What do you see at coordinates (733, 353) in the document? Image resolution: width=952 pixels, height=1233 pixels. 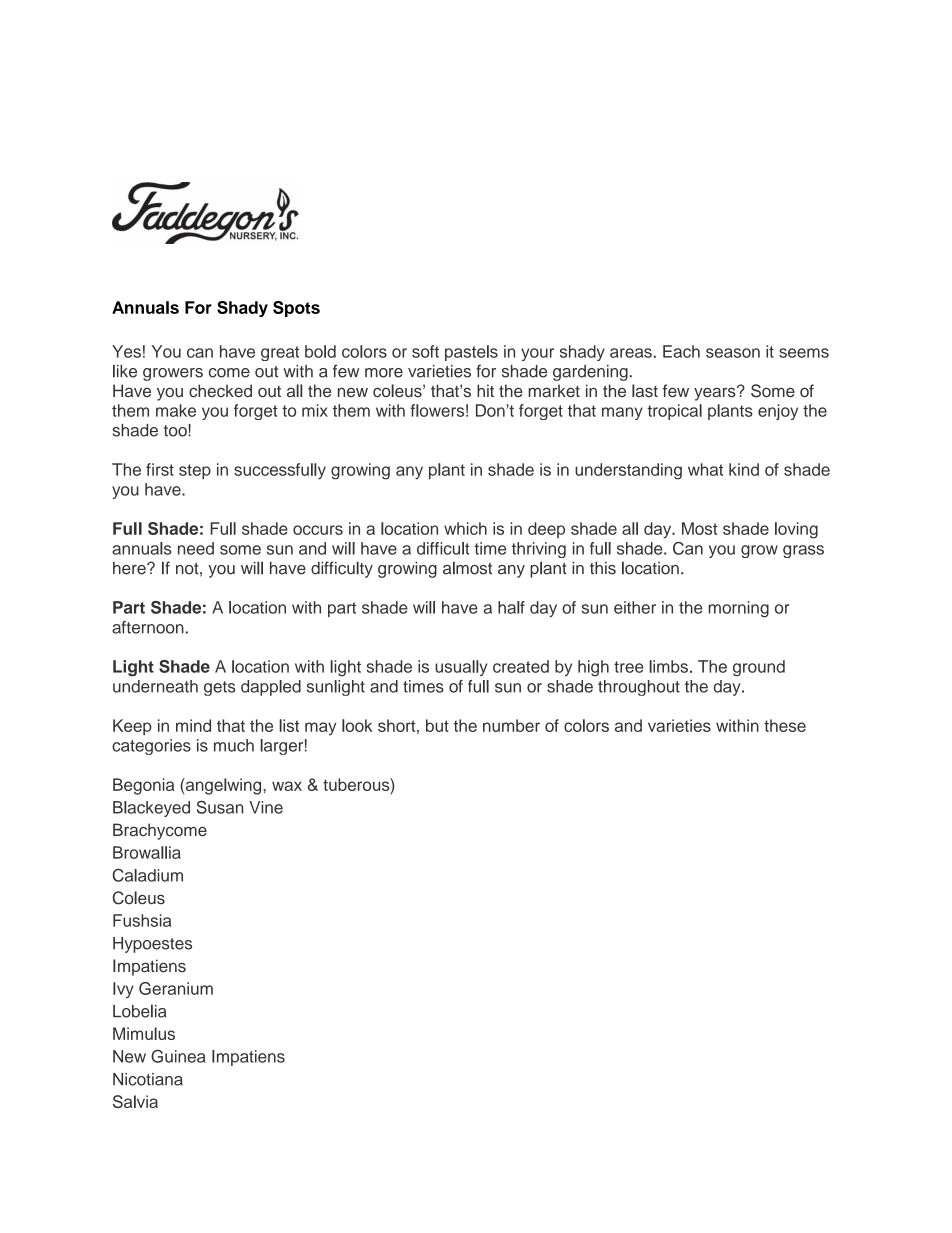 I see `season` at bounding box center [733, 353].
